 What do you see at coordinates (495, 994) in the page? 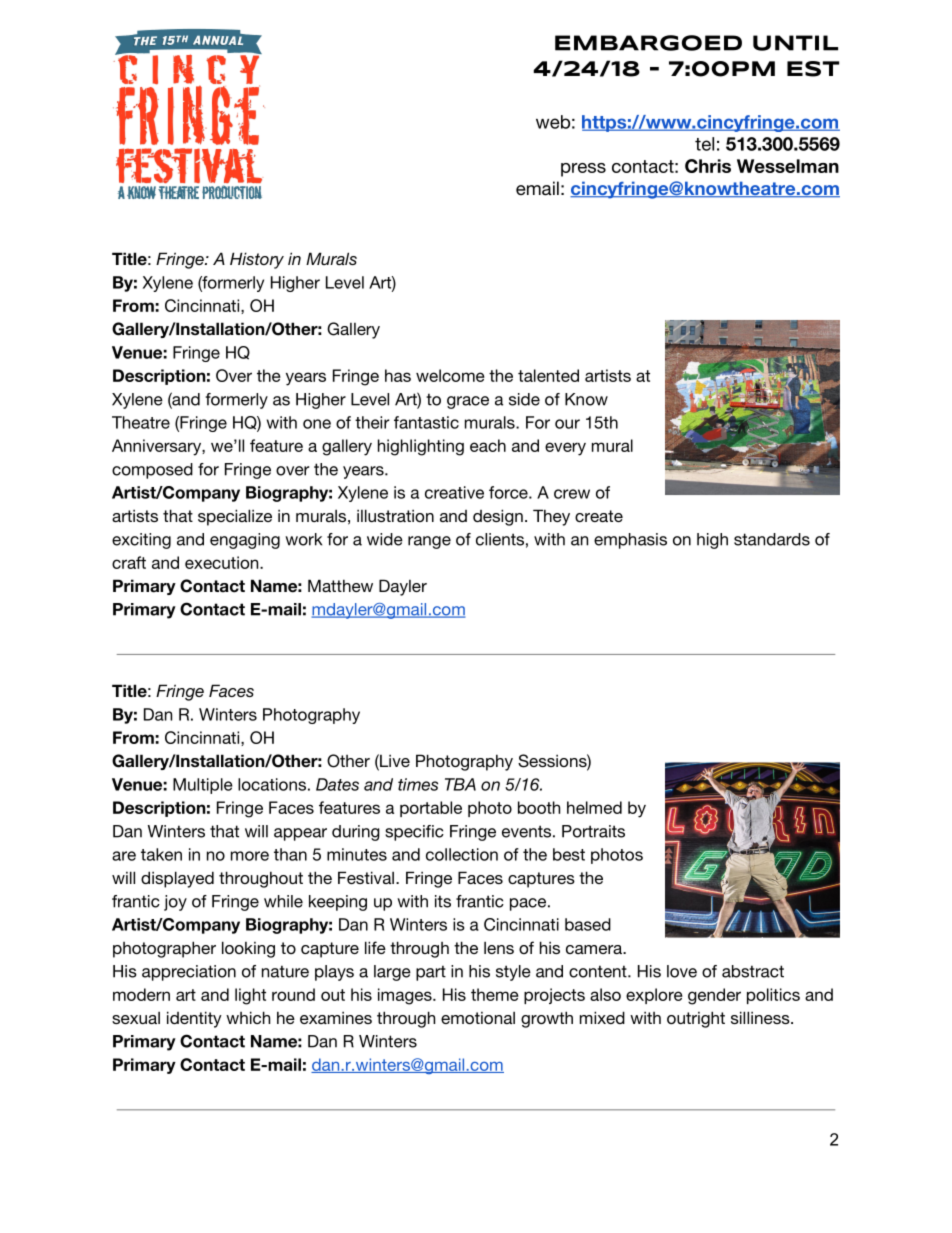
I see `theme` at bounding box center [495, 994].
